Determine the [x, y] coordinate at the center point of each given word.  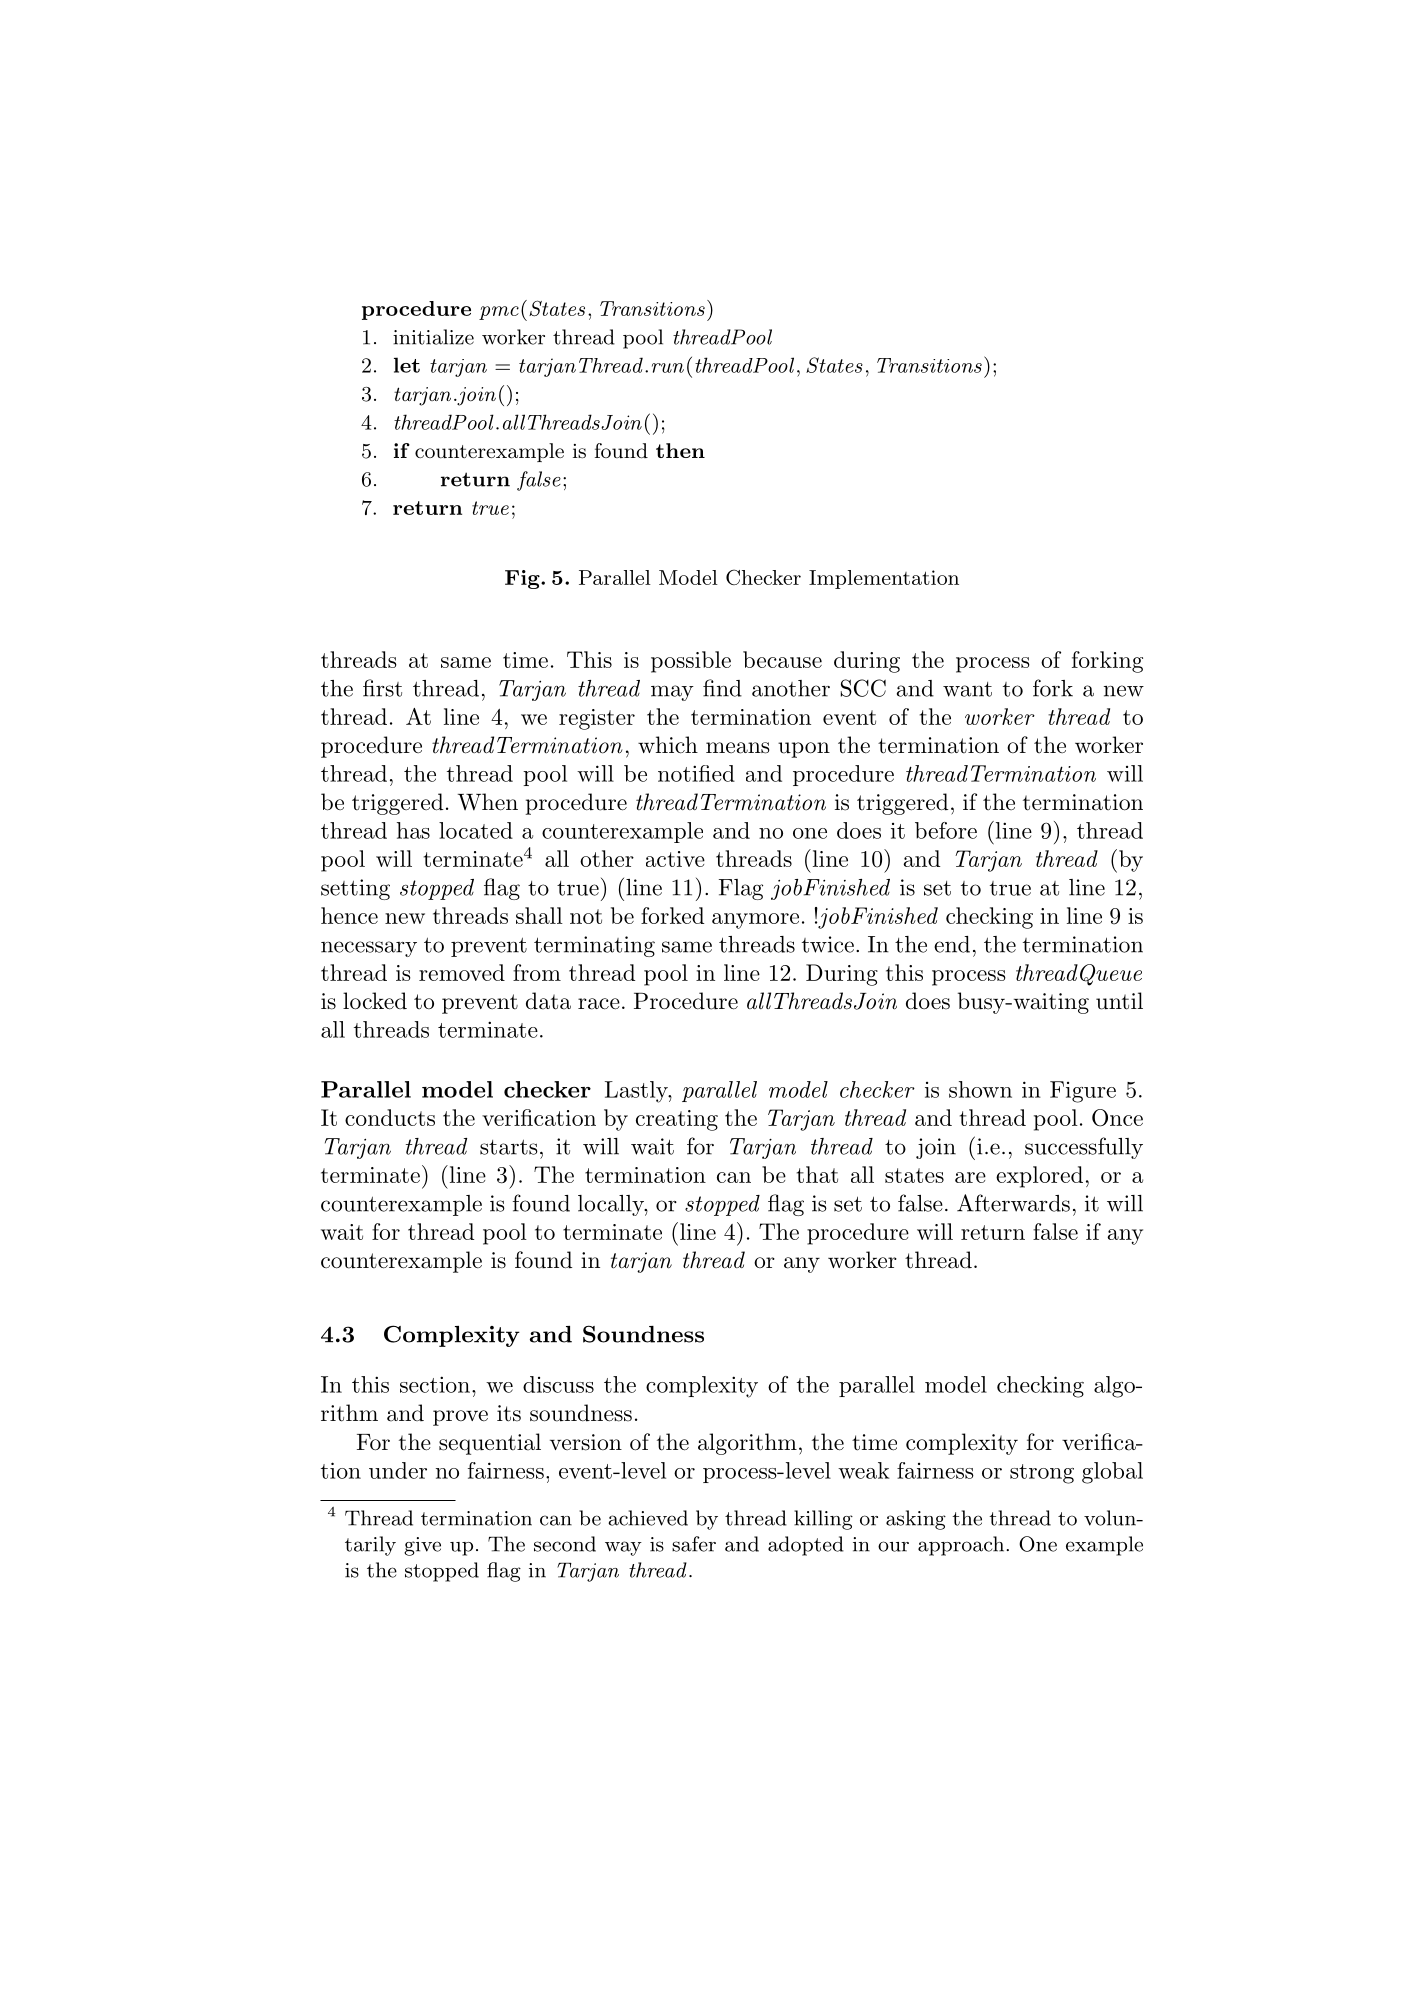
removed [462, 972]
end [952, 944]
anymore [755, 921]
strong [1042, 1474]
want [967, 689]
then [680, 450]
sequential [490, 1444]
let [407, 365]
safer [694, 1544]
